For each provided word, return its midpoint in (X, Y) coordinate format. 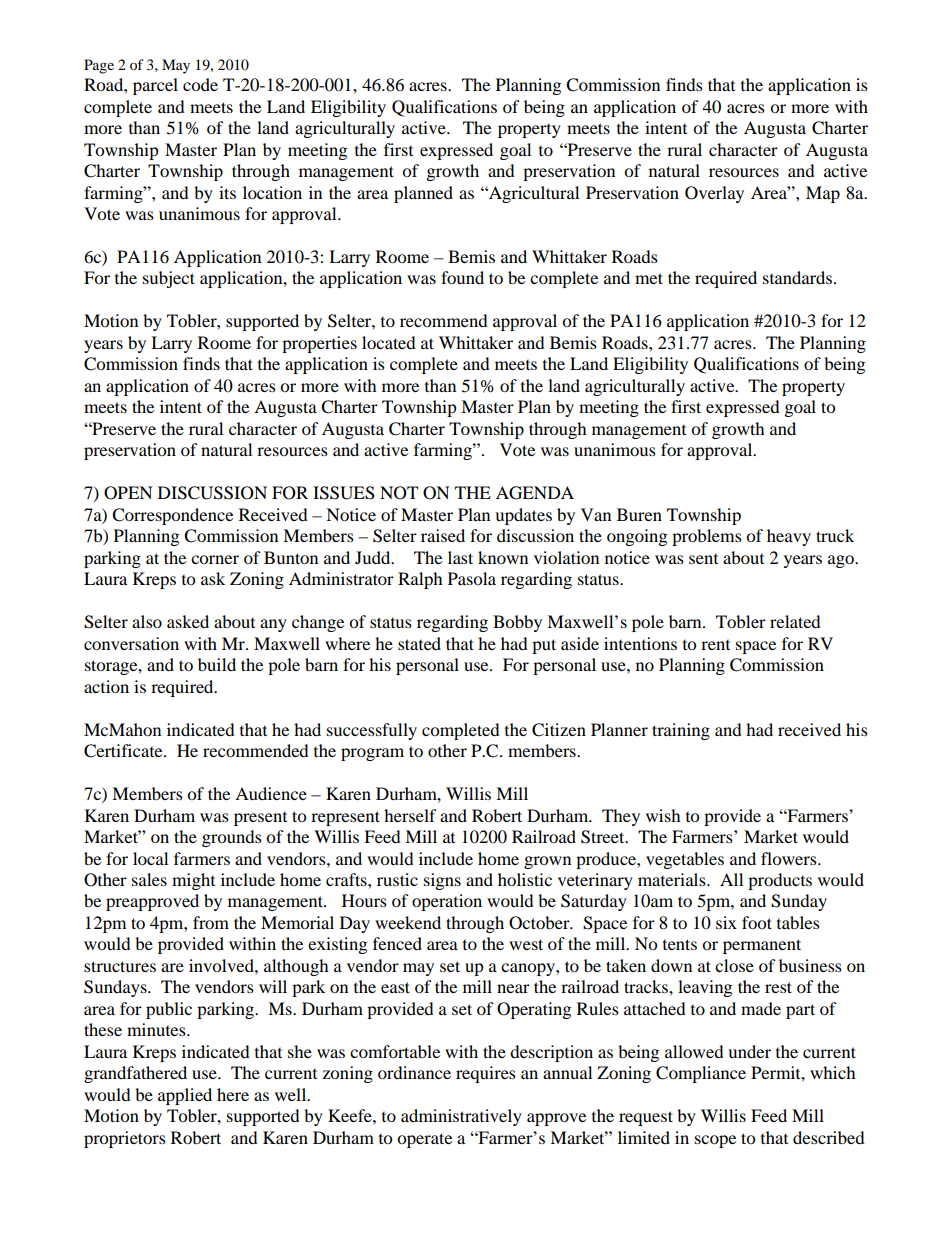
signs (442, 881)
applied (185, 1096)
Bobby (517, 623)
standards (797, 277)
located (389, 342)
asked (188, 621)
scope (715, 1141)
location (272, 192)
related (795, 621)
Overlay (714, 194)
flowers (790, 858)
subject (169, 279)
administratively (461, 1117)
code (200, 84)
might (193, 881)
